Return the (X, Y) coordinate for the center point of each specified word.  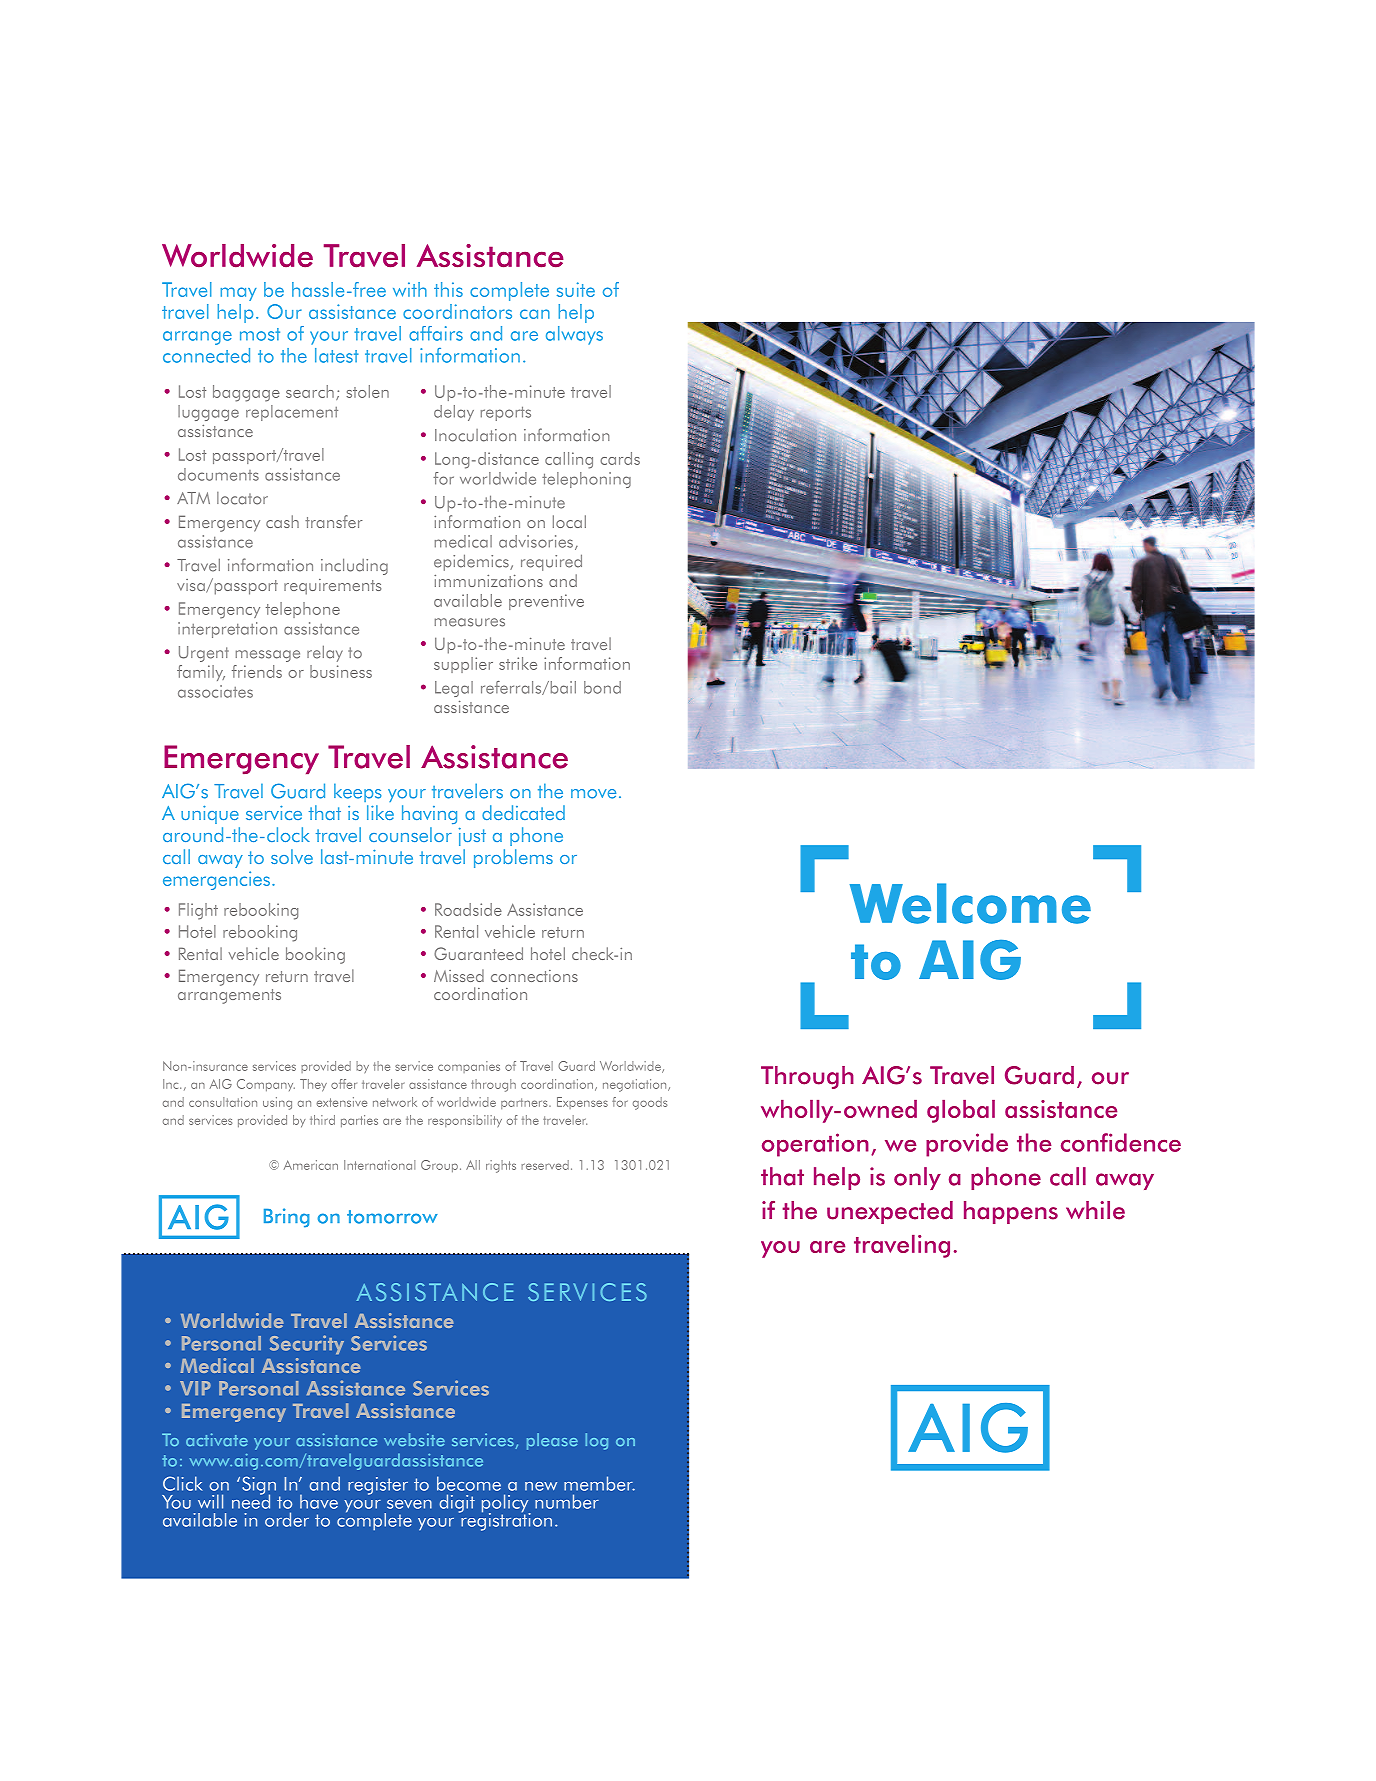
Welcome (970, 903)
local (569, 521)
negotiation (636, 1085)
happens (1011, 1212)
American (311, 1165)
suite (576, 289)
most (260, 334)
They (313, 1085)
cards (620, 458)
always (574, 335)
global (961, 1111)
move (593, 794)
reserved (545, 1165)
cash (282, 521)
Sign (259, 1486)
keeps (358, 792)
